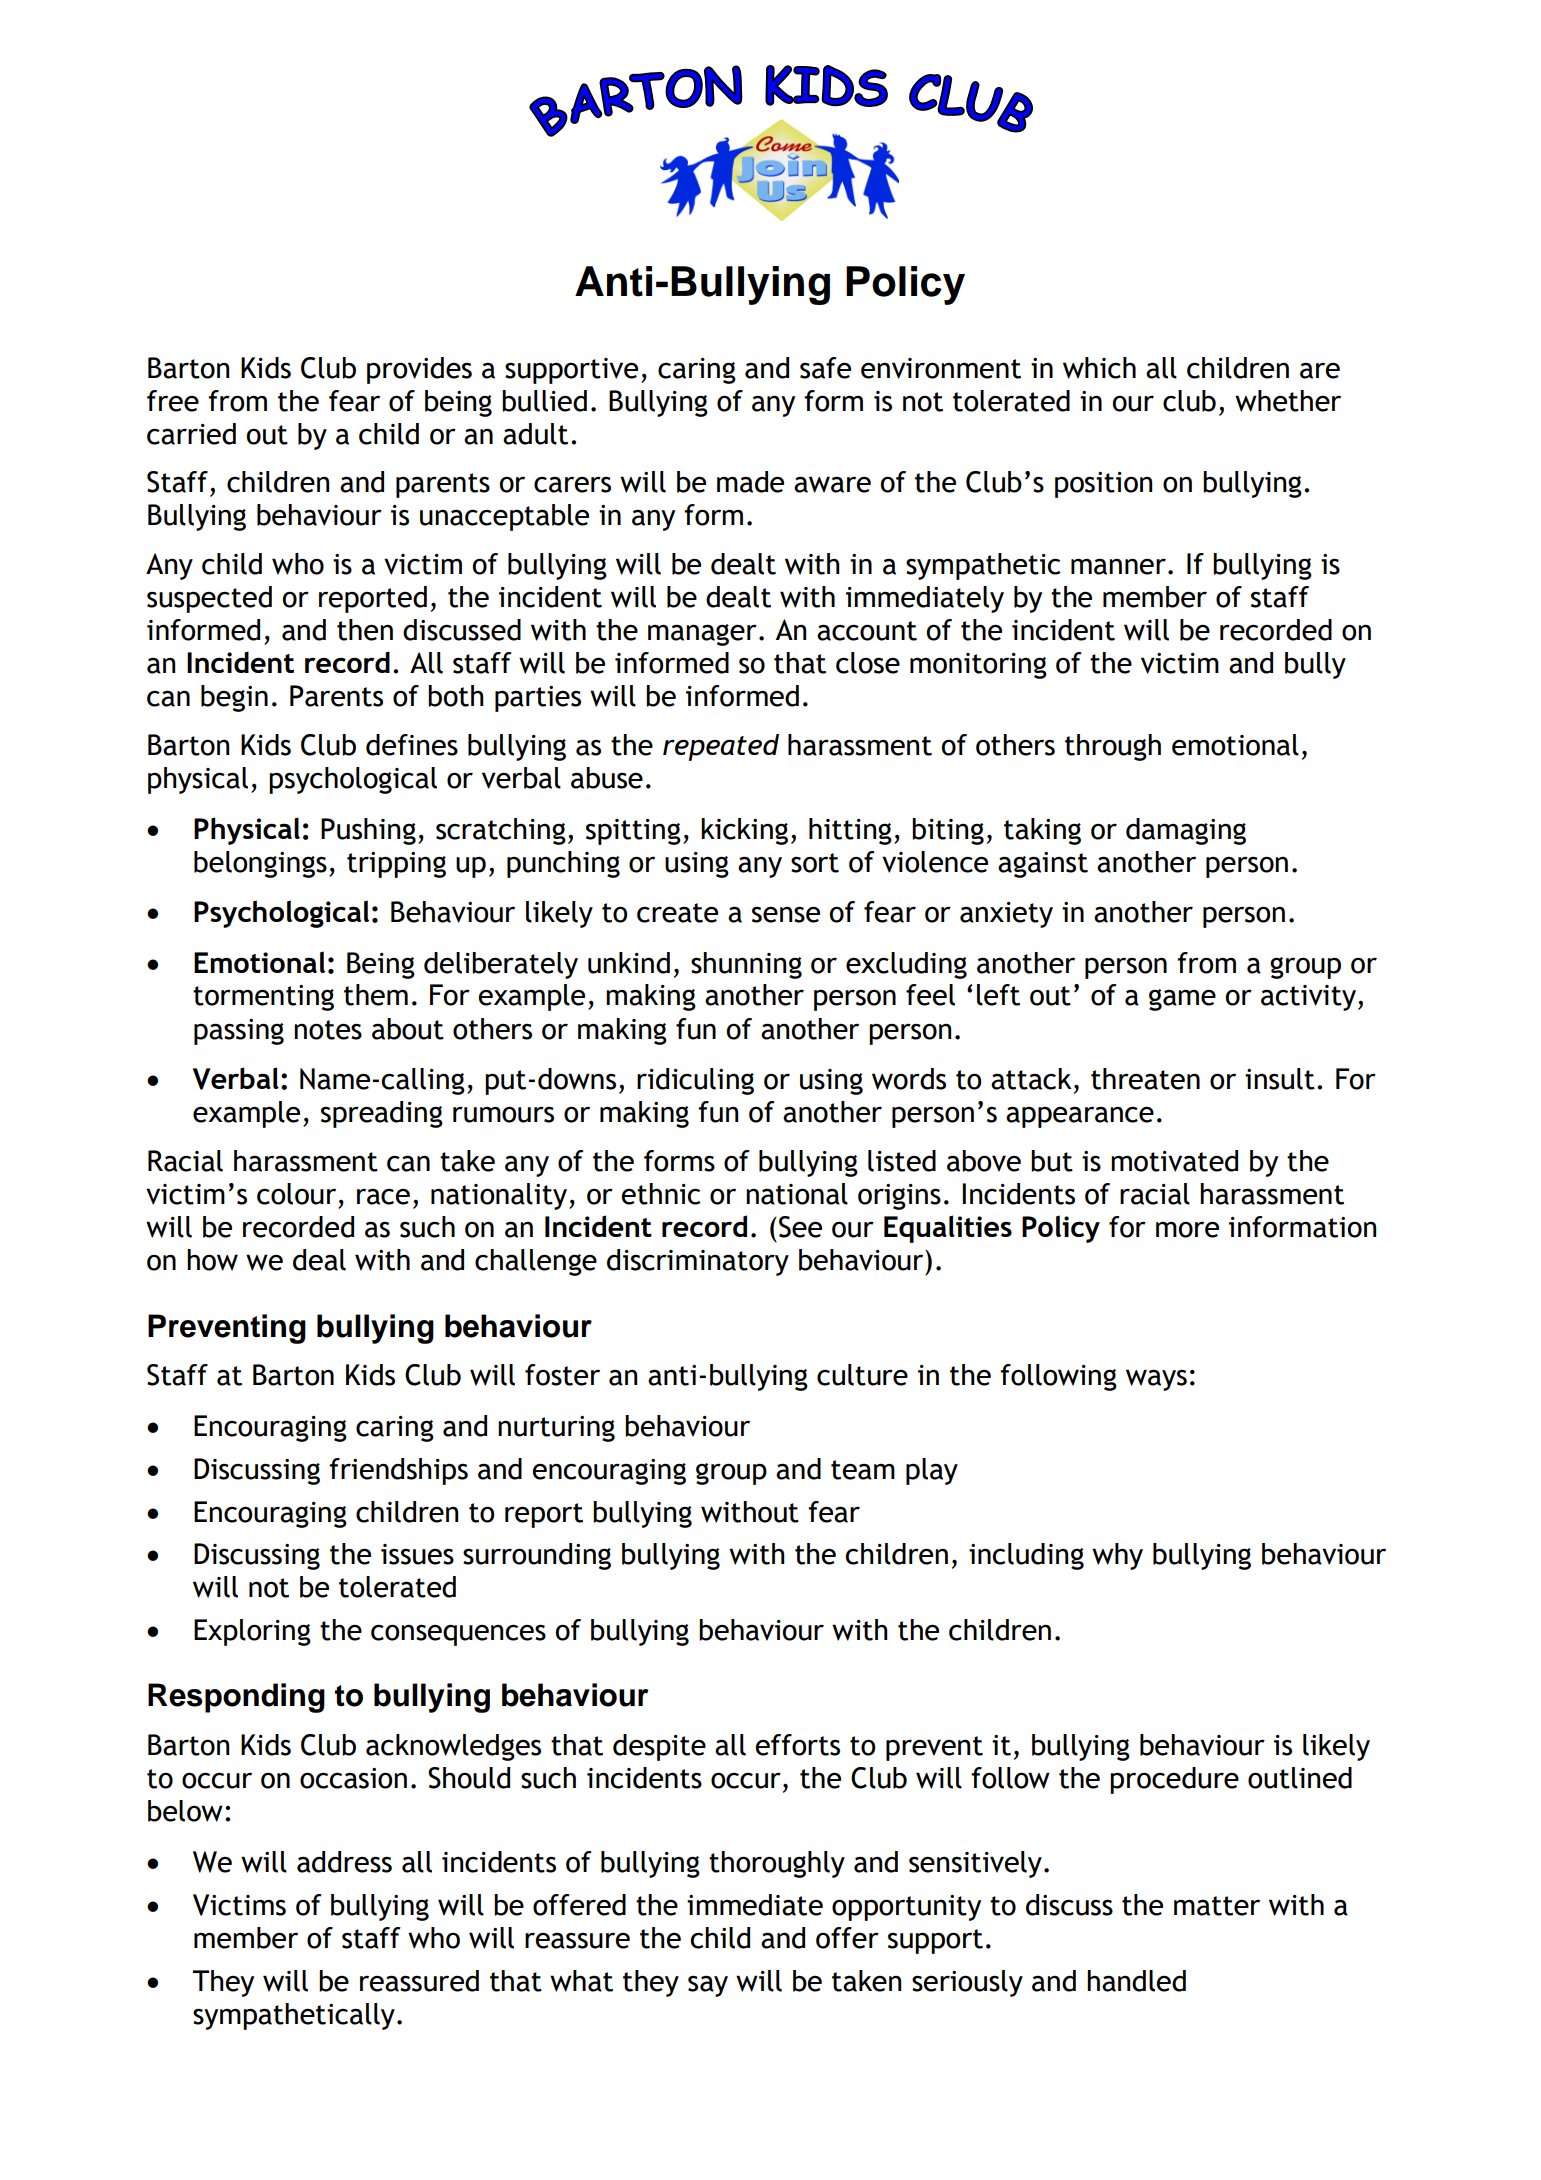  What do you see at coordinates (296, 1194) in the screenshot?
I see `colour` at bounding box center [296, 1194].
